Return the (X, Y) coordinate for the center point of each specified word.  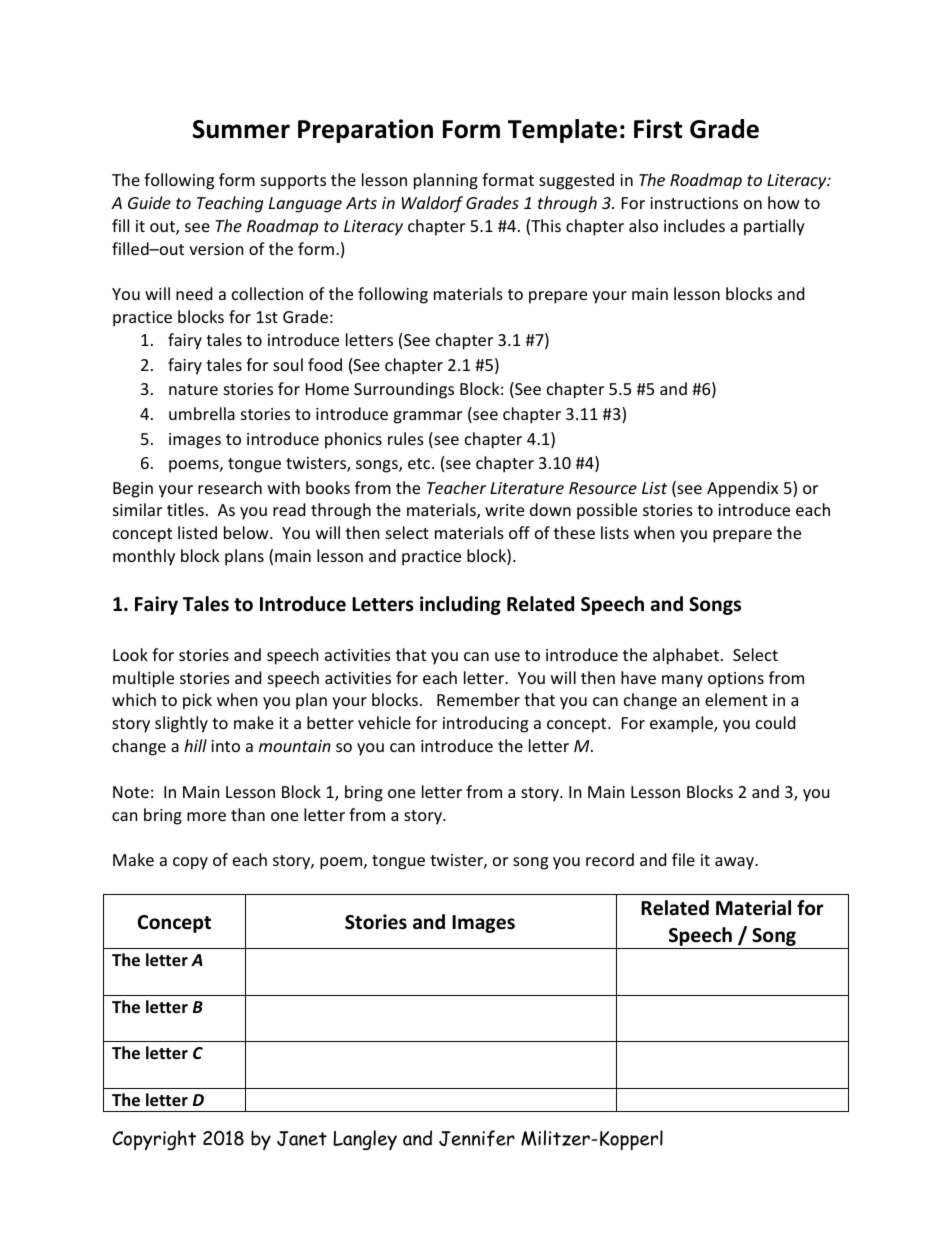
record (610, 859)
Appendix (742, 489)
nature (193, 389)
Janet (302, 1138)
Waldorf (432, 204)
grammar (427, 417)
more (206, 816)
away (736, 863)
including (460, 605)
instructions (694, 203)
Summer (241, 129)
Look (130, 654)
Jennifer (477, 1138)
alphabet (686, 656)
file (683, 859)
